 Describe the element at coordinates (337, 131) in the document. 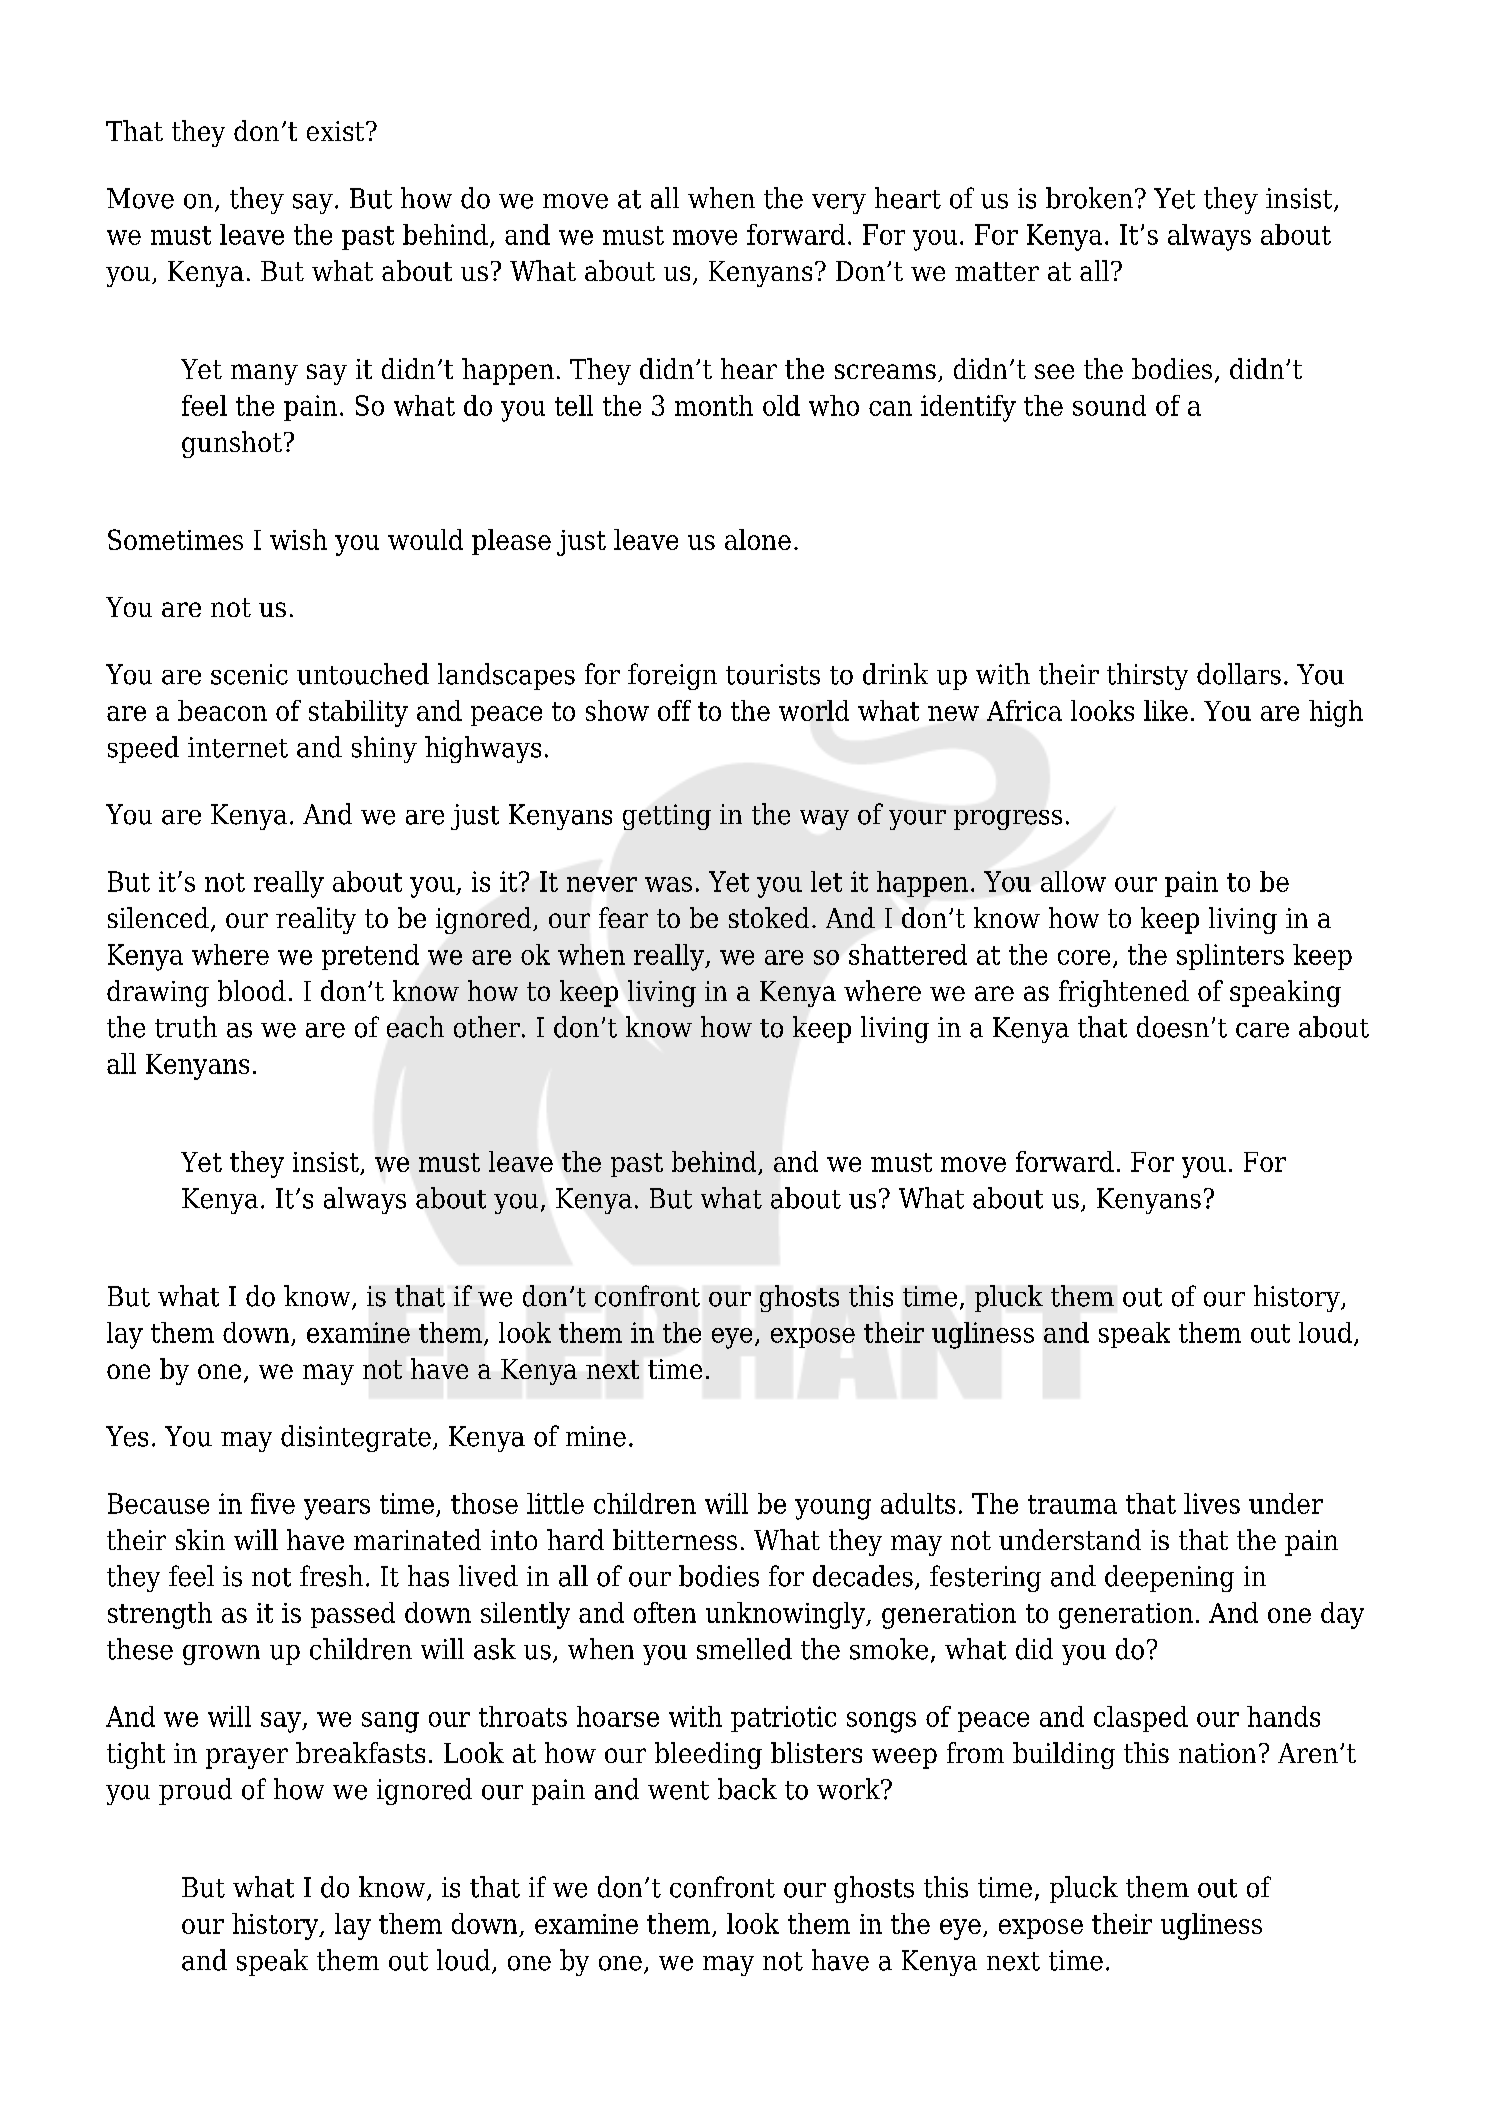

I see `exist` at that location.
